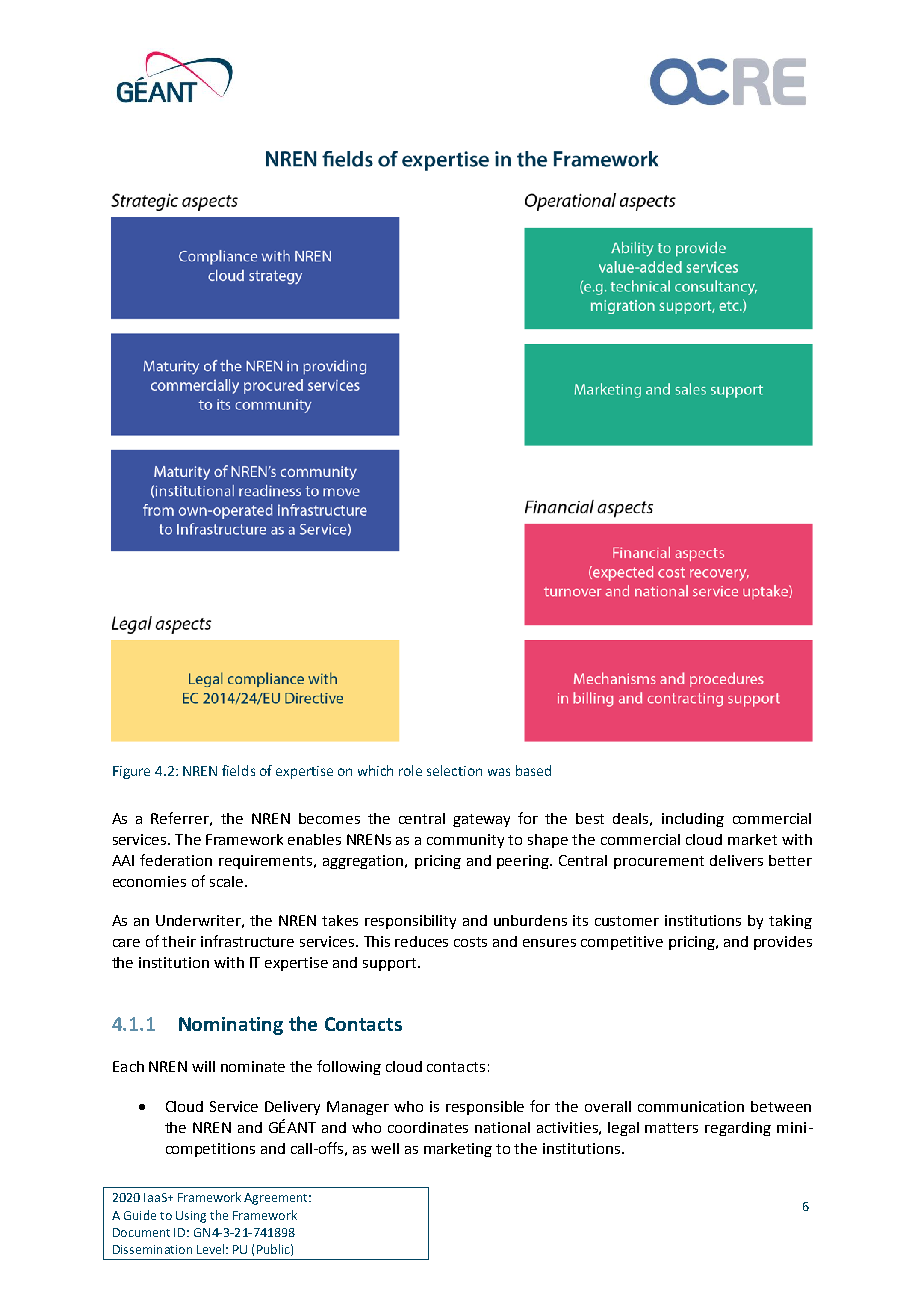 The width and height of the document is (924, 1308). What do you see at coordinates (179, 941) in the document?
I see `their` at bounding box center [179, 941].
